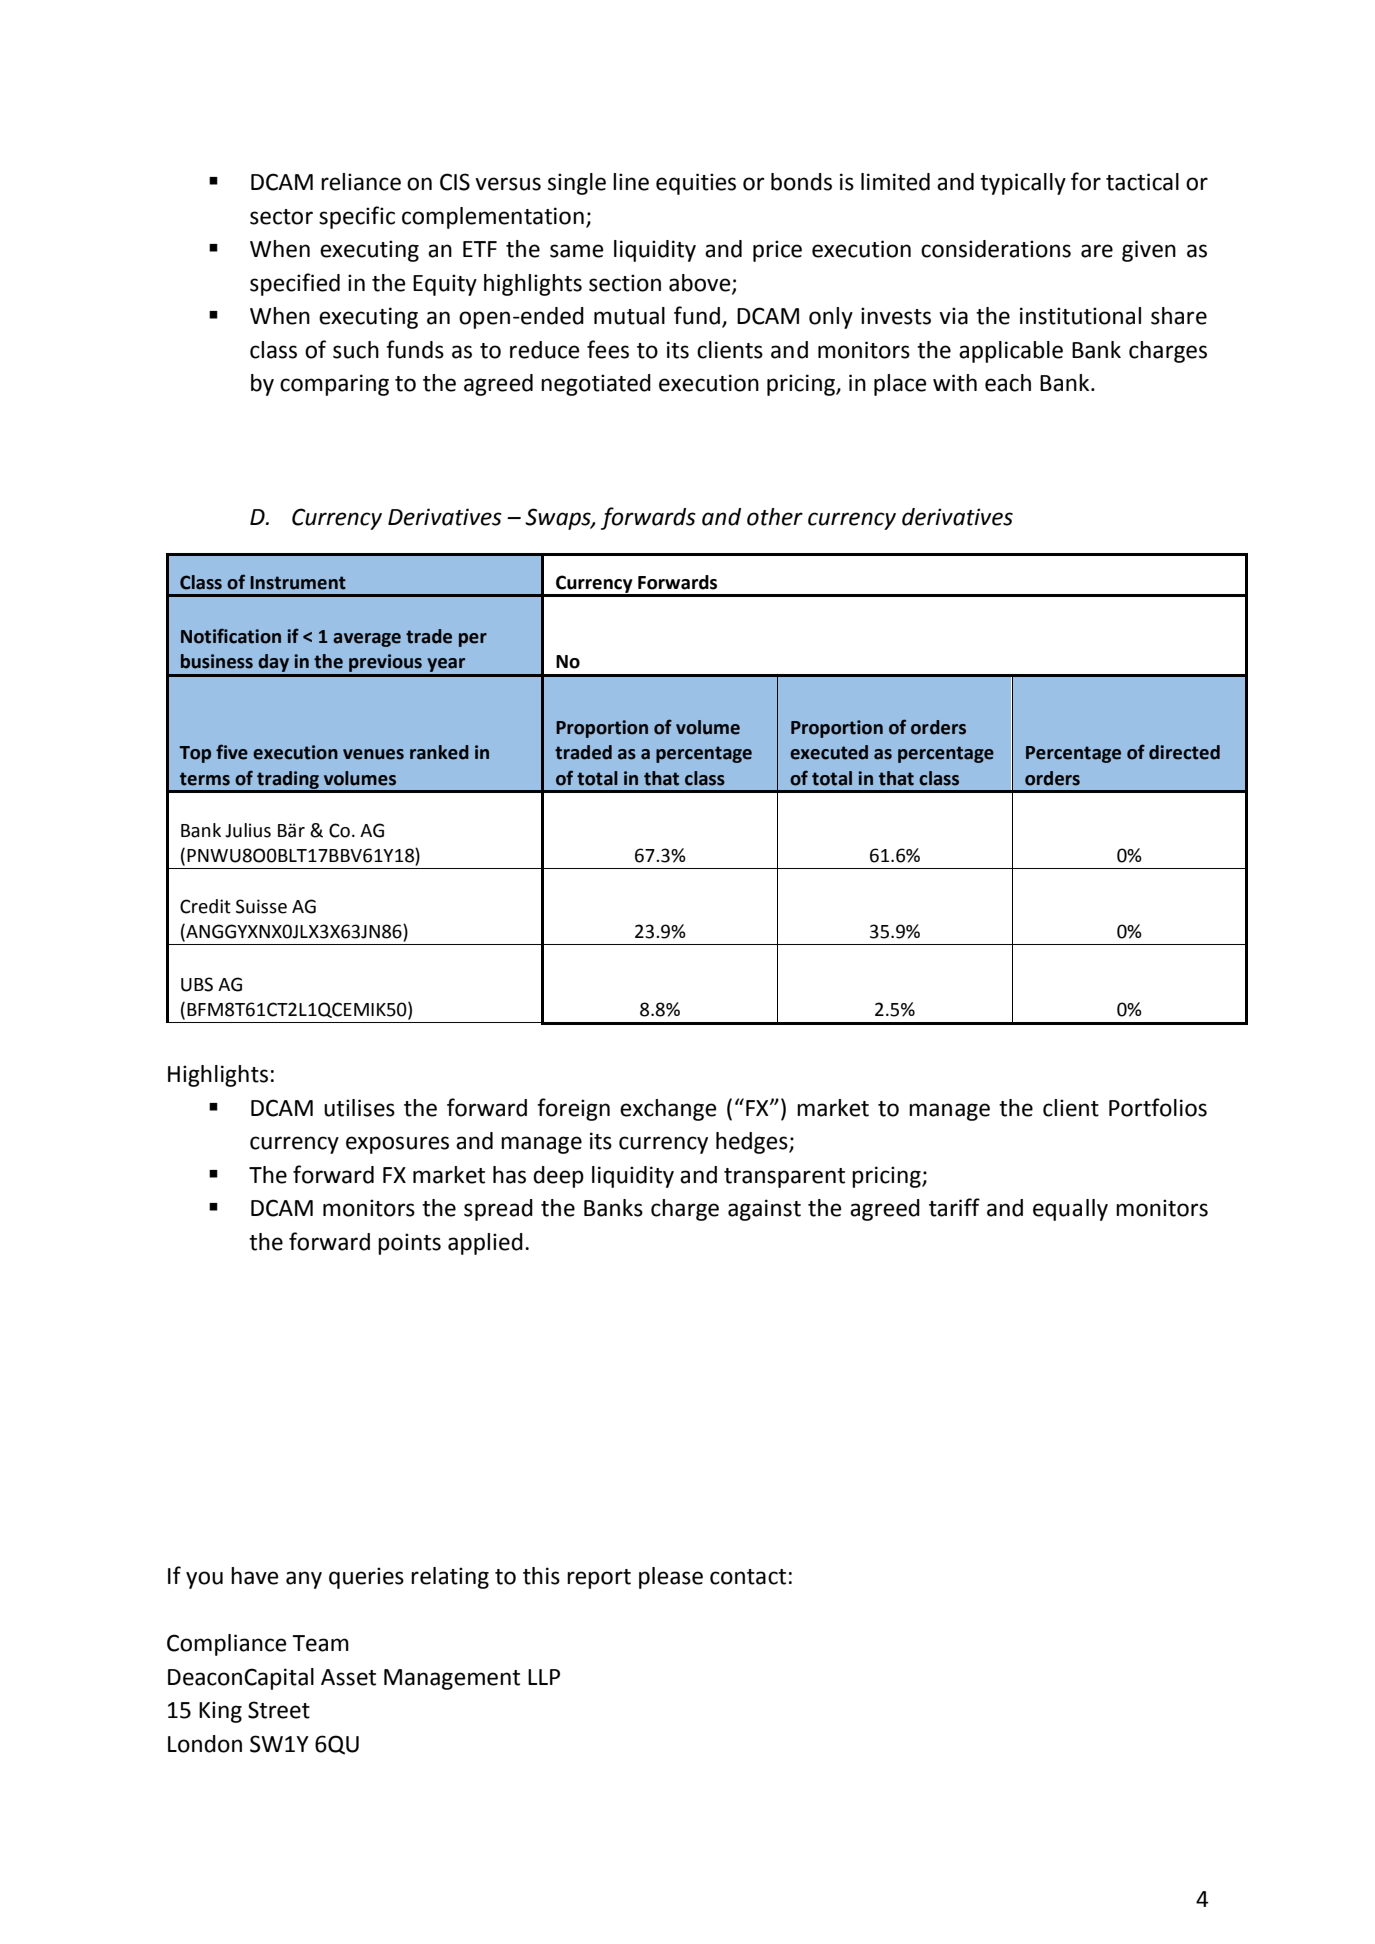  Describe the element at coordinates (248, 830) in the screenshot. I see `Julius` at that location.
